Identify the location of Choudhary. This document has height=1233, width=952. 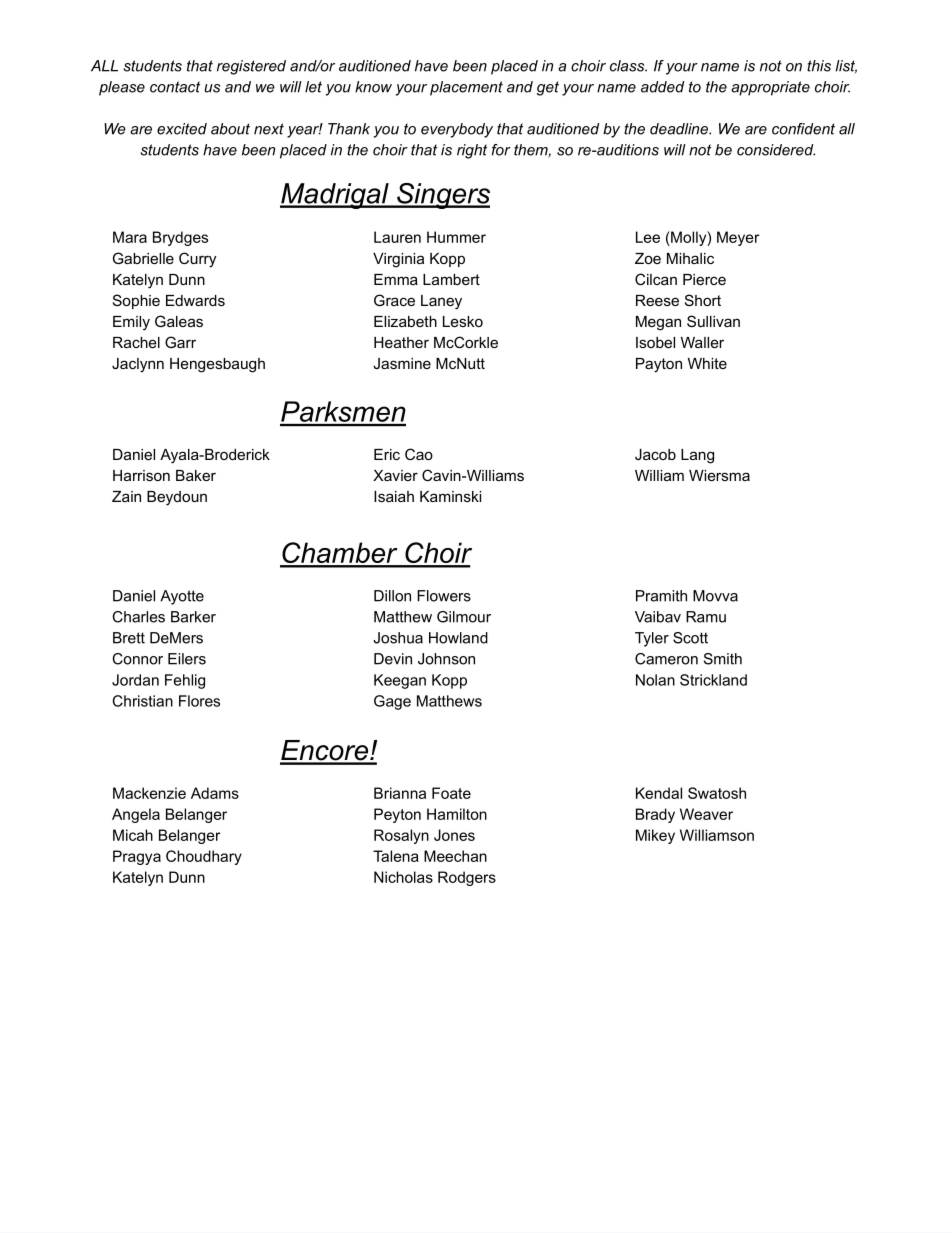
(204, 857).
